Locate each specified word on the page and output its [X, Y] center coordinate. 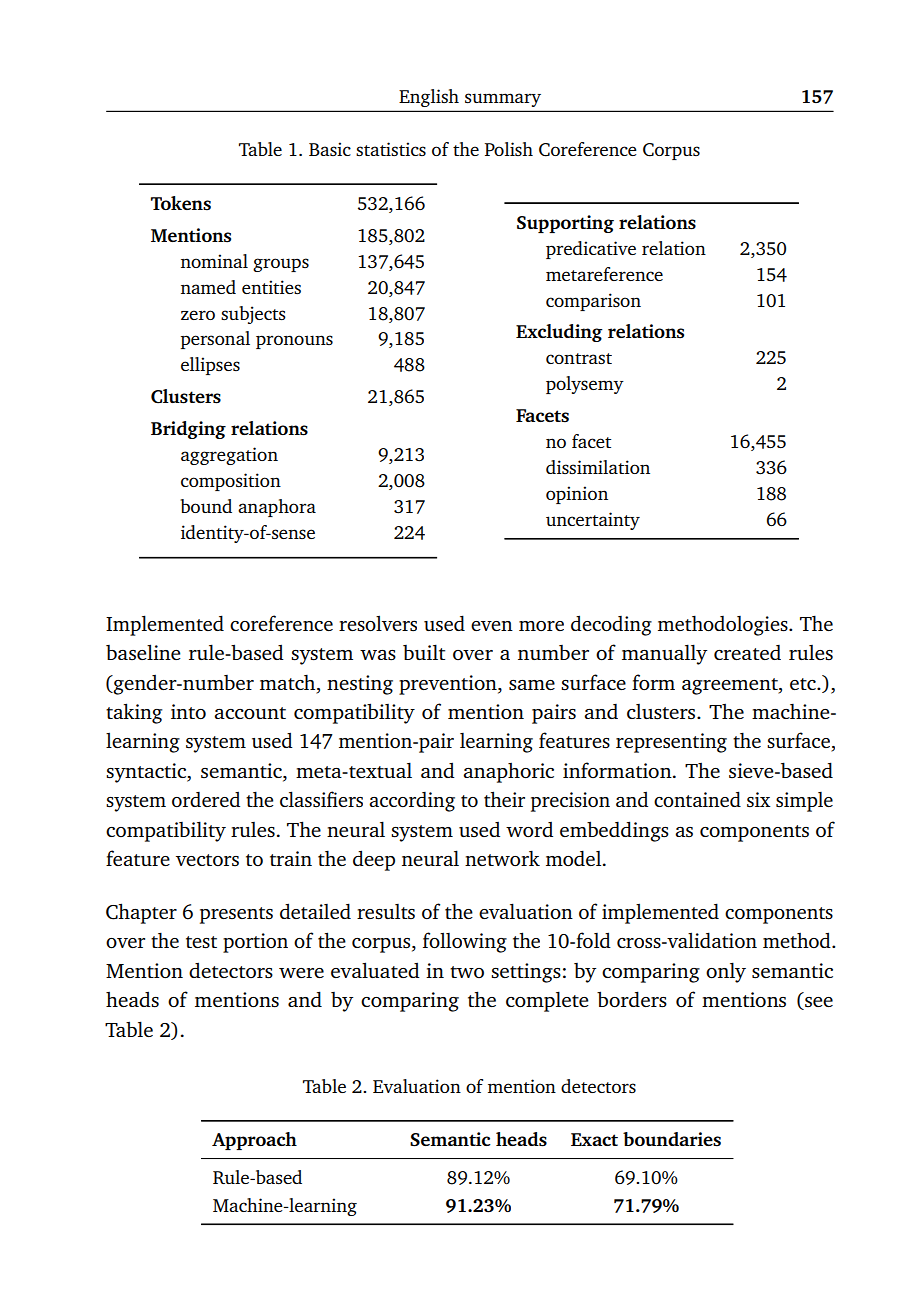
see [818, 1003]
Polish [508, 149]
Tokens [181, 203]
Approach [254, 1141]
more [541, 626]
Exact [594, 1139]
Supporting [565, 224]
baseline [143, 652]
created [747, 652]
